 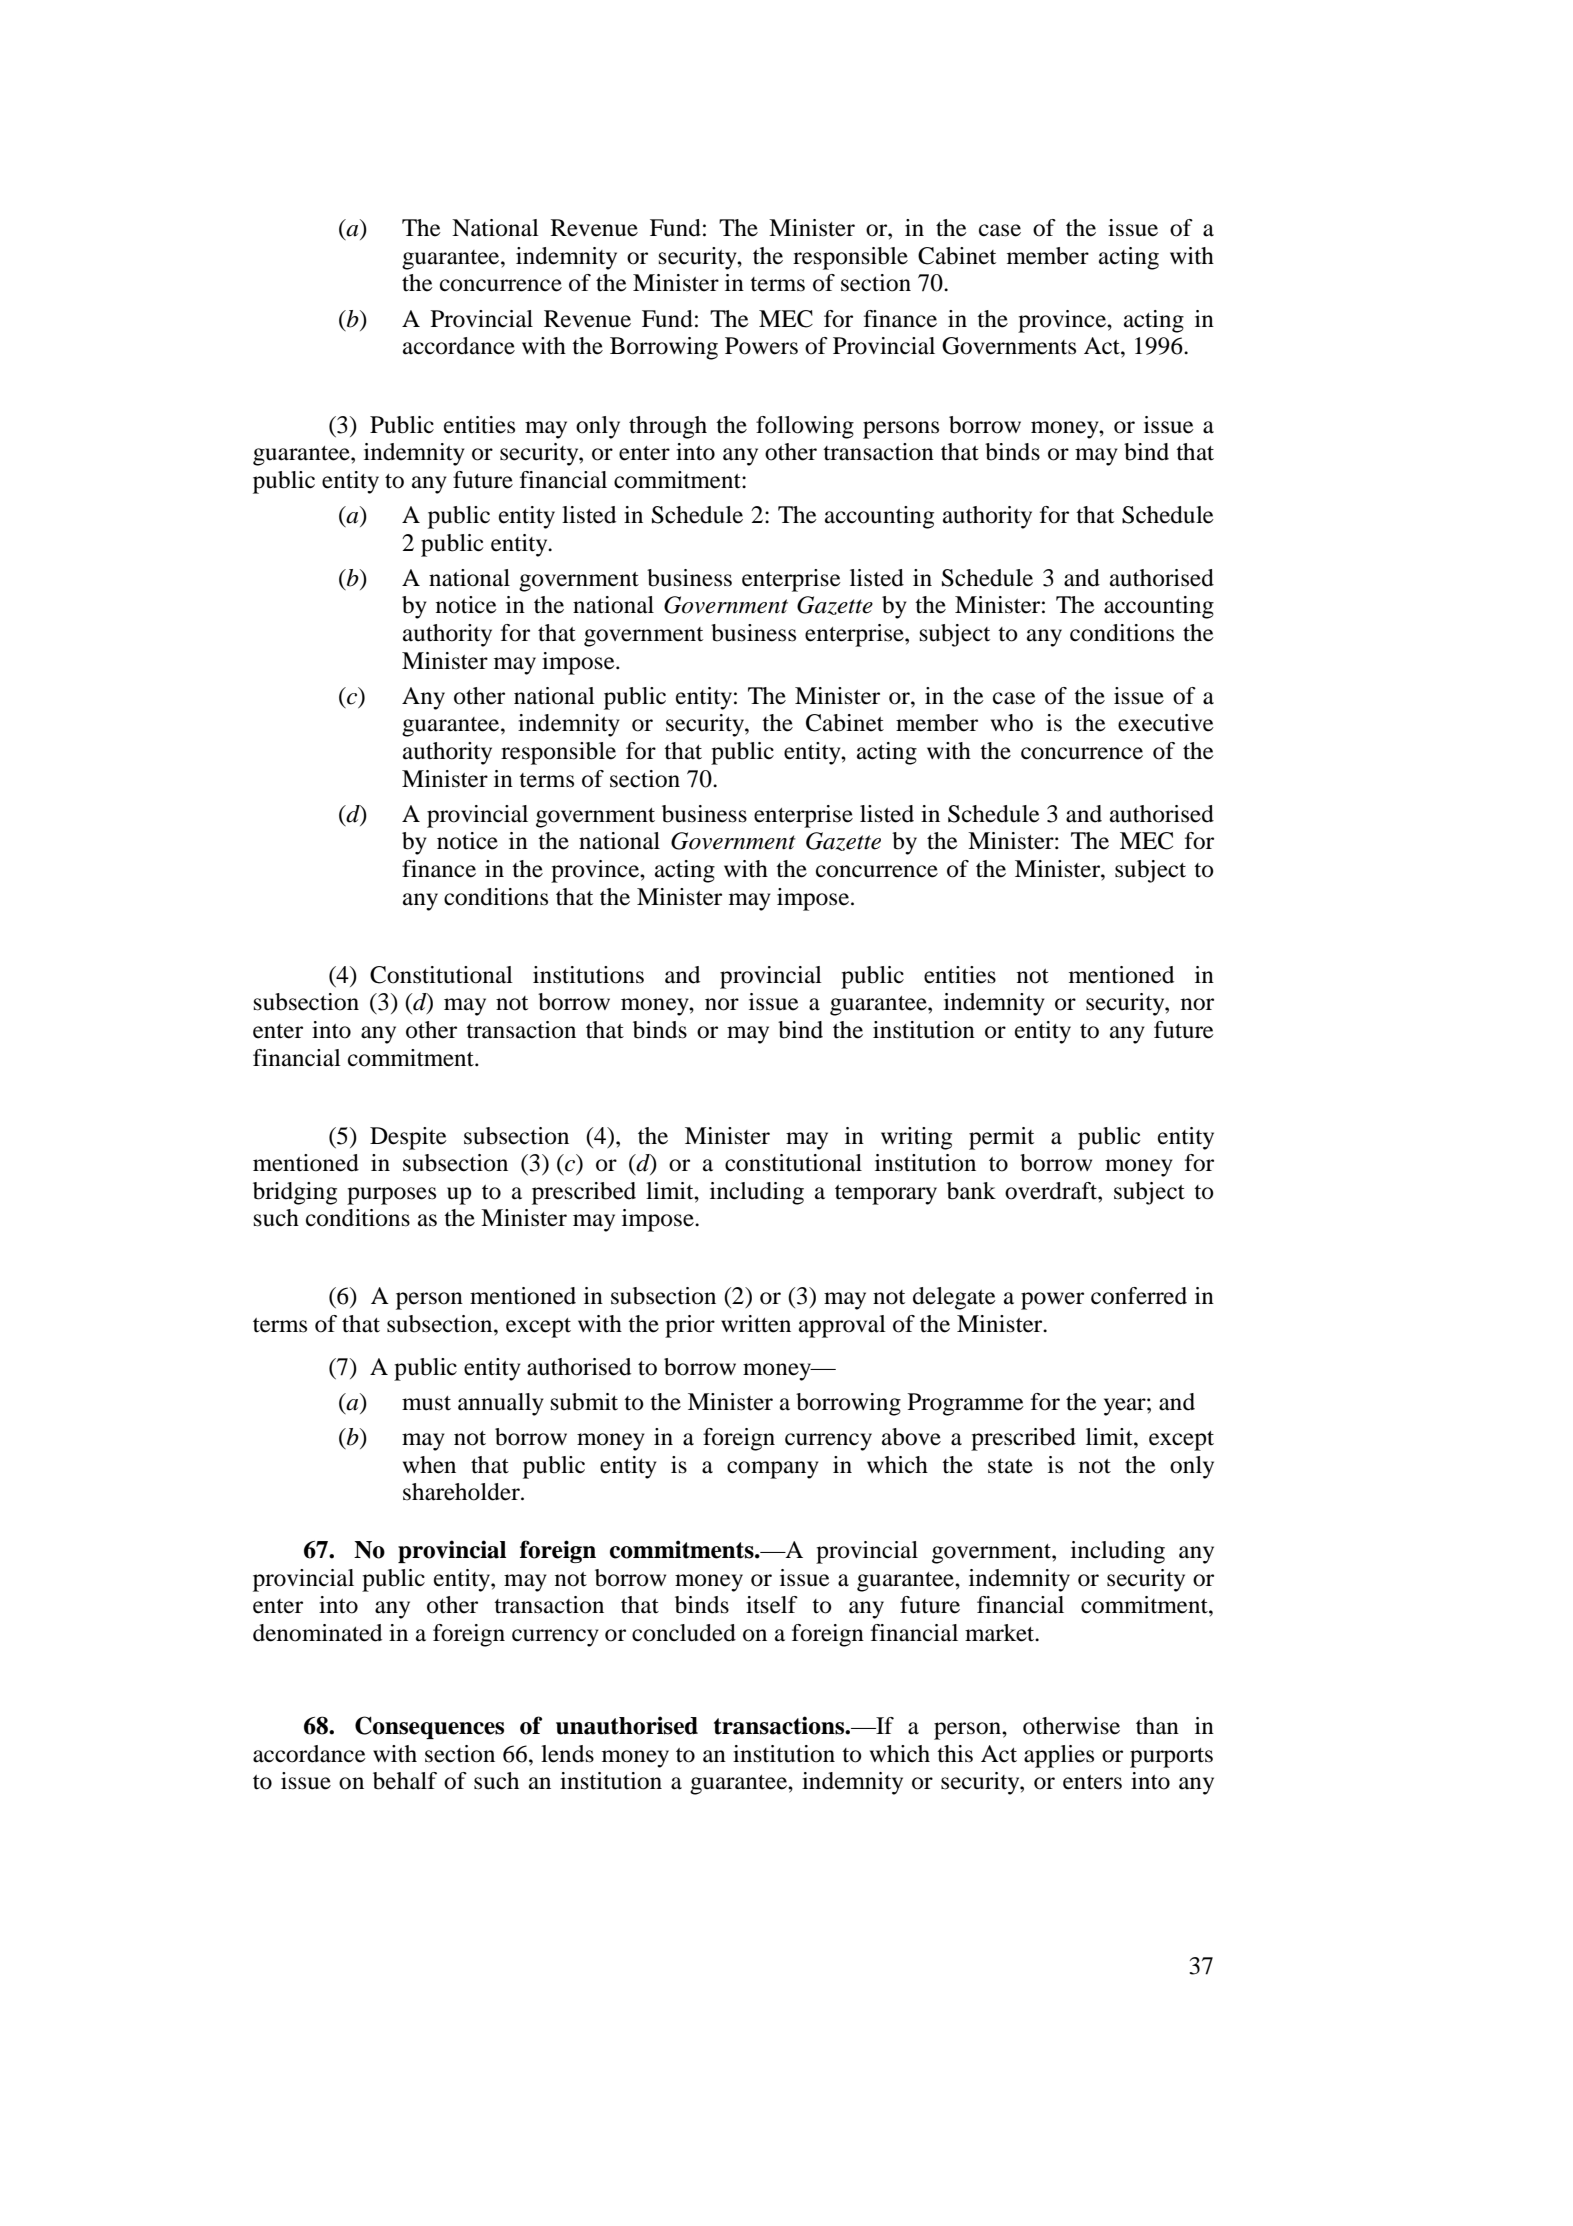 I want to click on state, so click(x=1010, y=1466).
